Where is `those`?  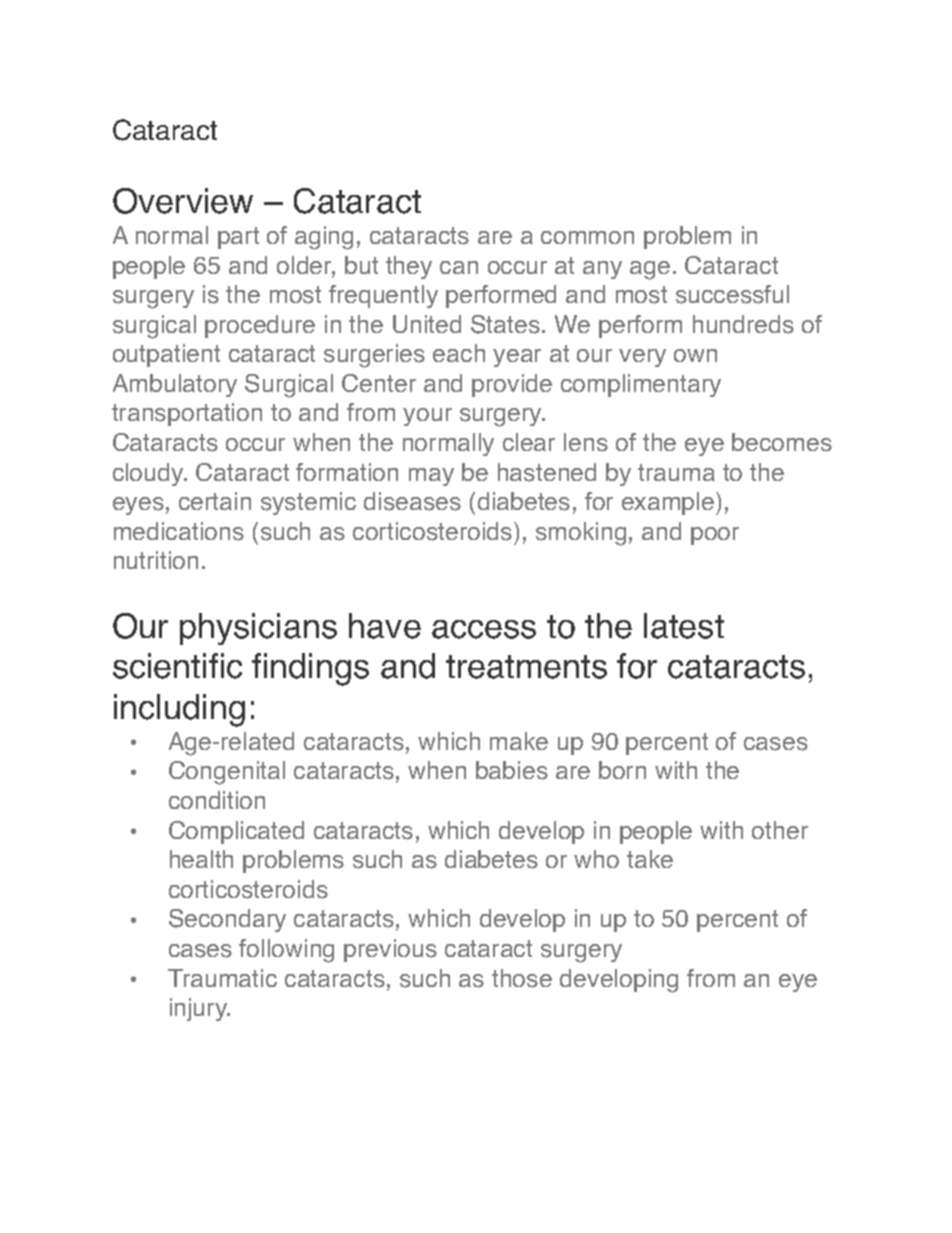 those is located at coordinates (522, 978).
